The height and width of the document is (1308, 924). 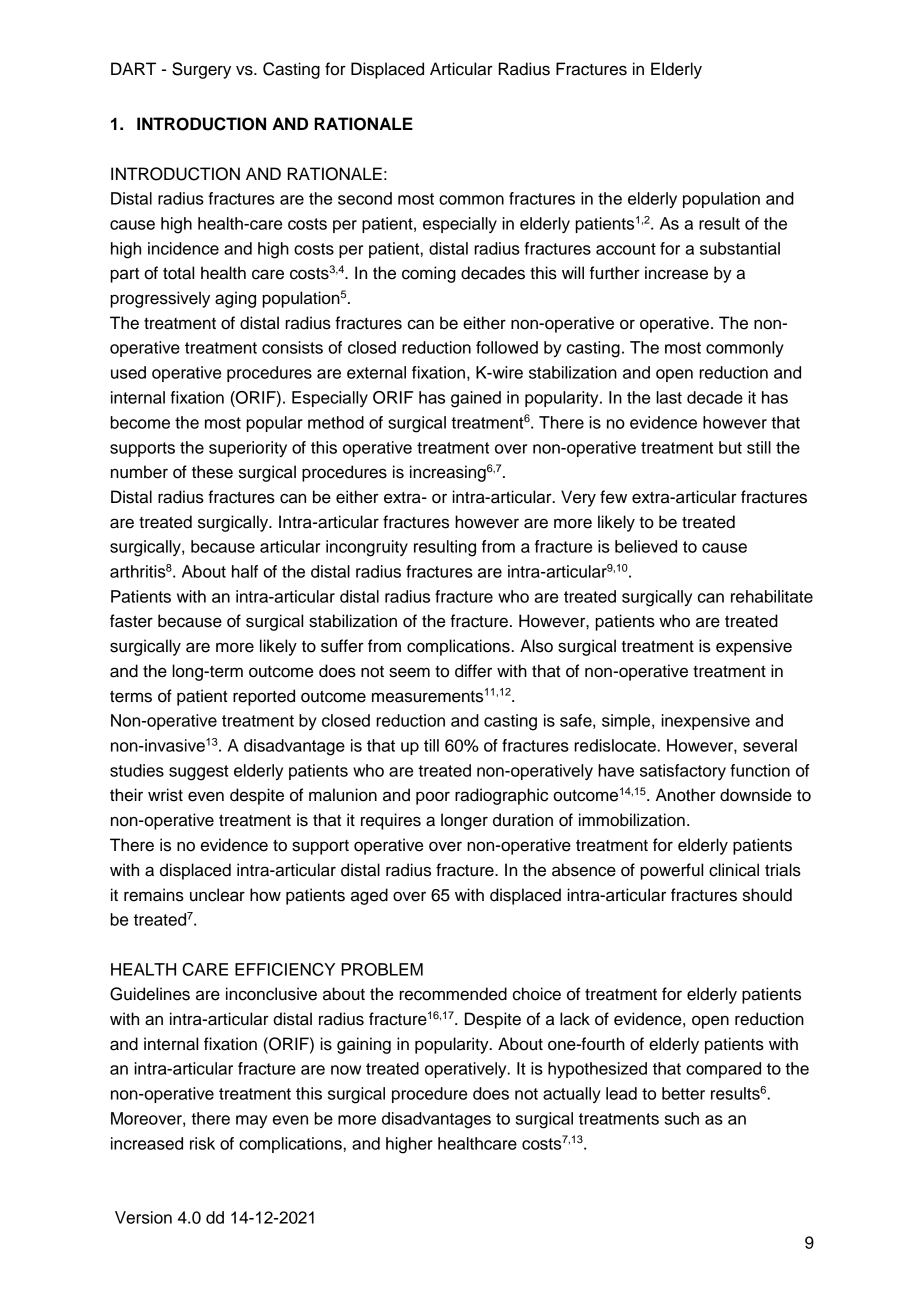 I want to click on Surgery, so click(x=201, y=70).
